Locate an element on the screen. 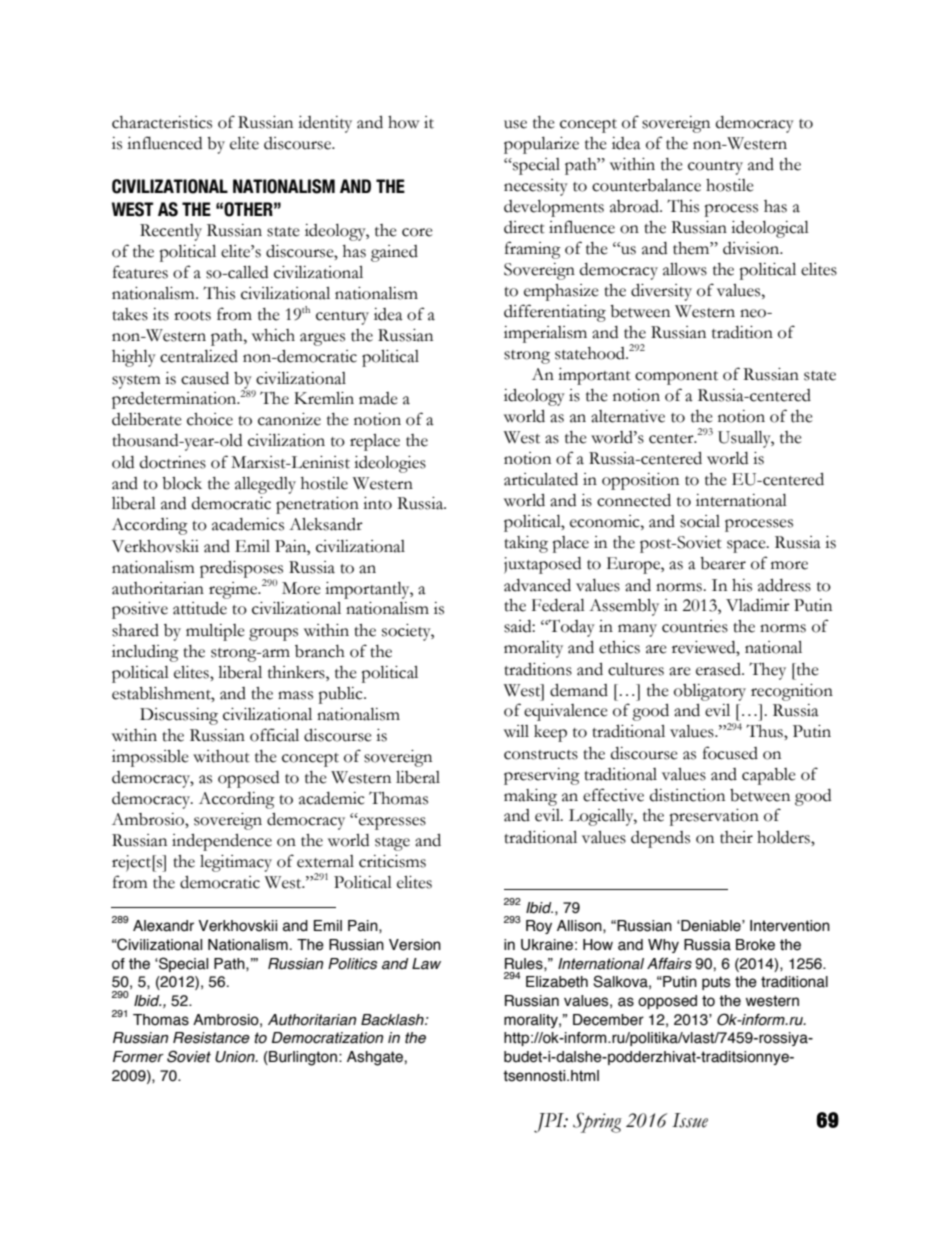 Image resolution: width=952 pixels, height=1233 pixels. country is located at coordinates (715, 168).
